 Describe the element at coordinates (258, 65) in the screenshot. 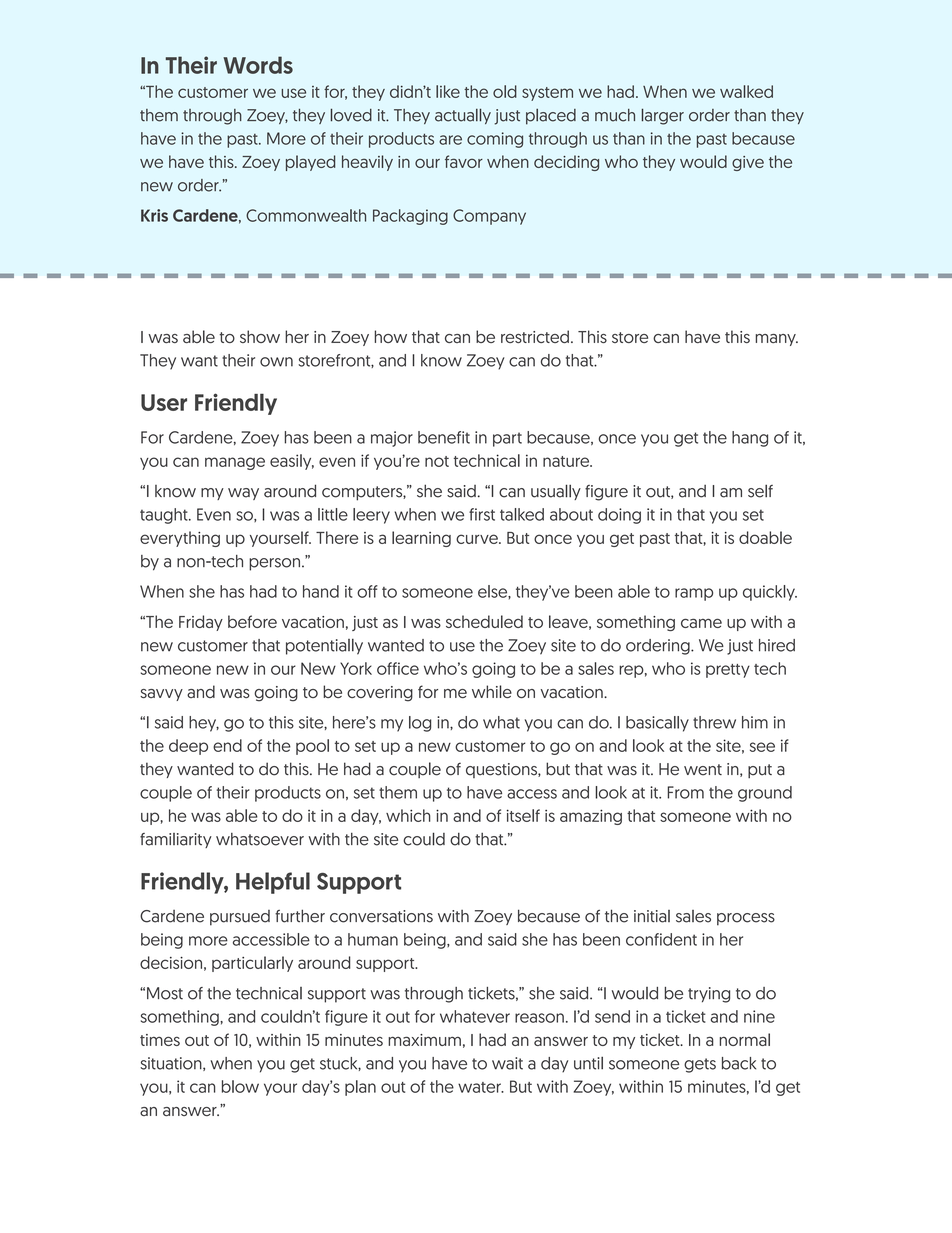

I see `Words` at that location.
